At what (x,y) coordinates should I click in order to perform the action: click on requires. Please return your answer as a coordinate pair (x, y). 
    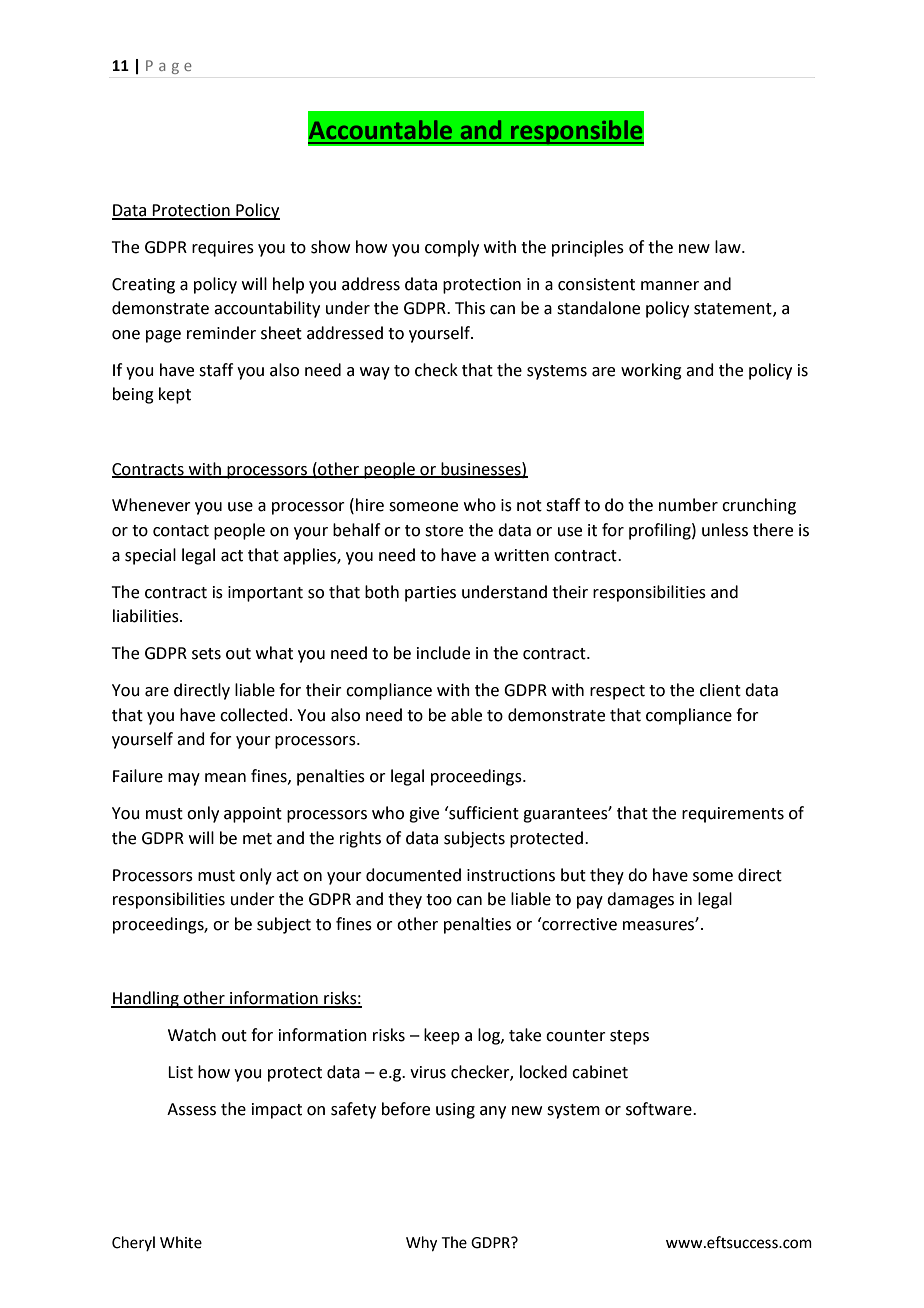
    Looking at the image, I should click on (223, 249).
